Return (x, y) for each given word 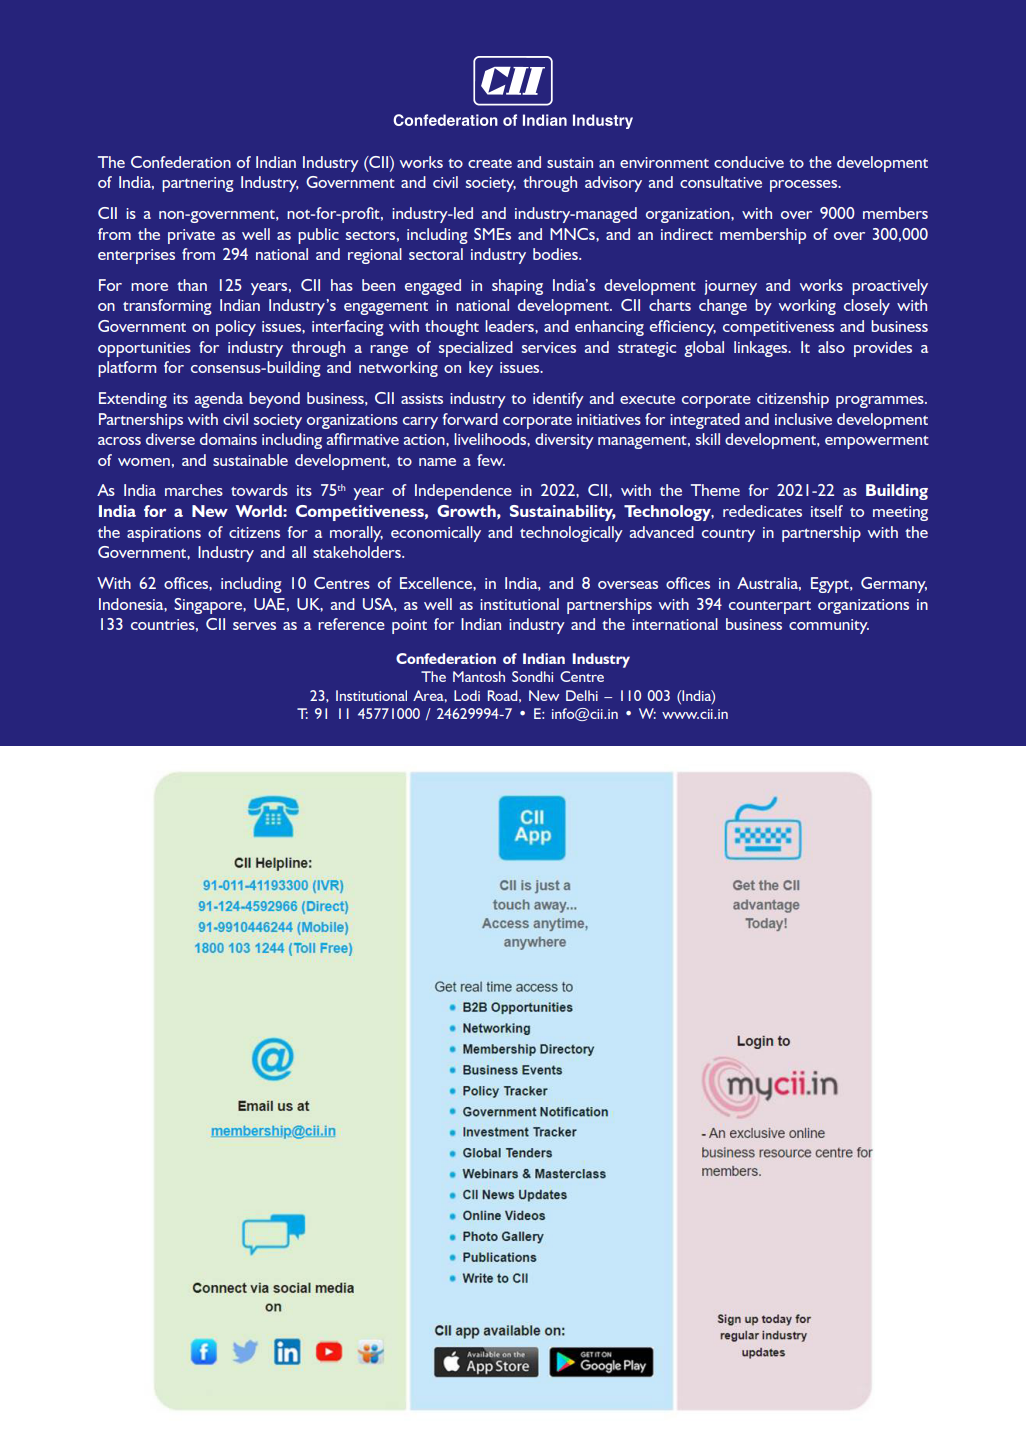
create (490, 163)
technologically (571, 534)
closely (867, 307)
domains (228, 439)
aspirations (164, 534)
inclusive (803, 419)
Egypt (831, 585)
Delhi (582, 695)
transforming (167, 307)
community (829, 626)
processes (804, 186)
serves (254, 626)
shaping (517, 287)
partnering (198, 184)
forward (470, 419)
